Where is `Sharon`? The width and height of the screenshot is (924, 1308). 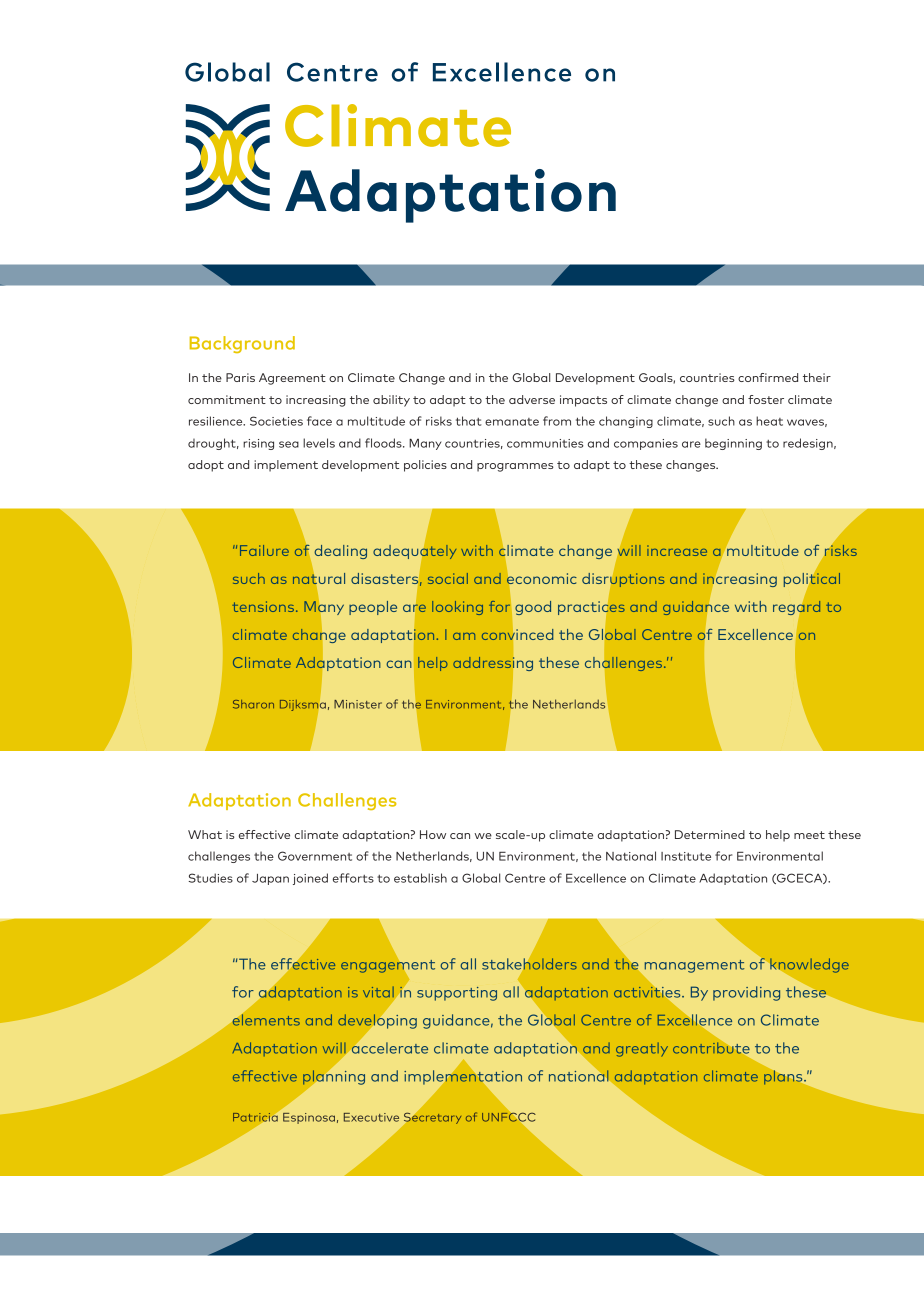 Sharon is located at coordinates (253, 704).
